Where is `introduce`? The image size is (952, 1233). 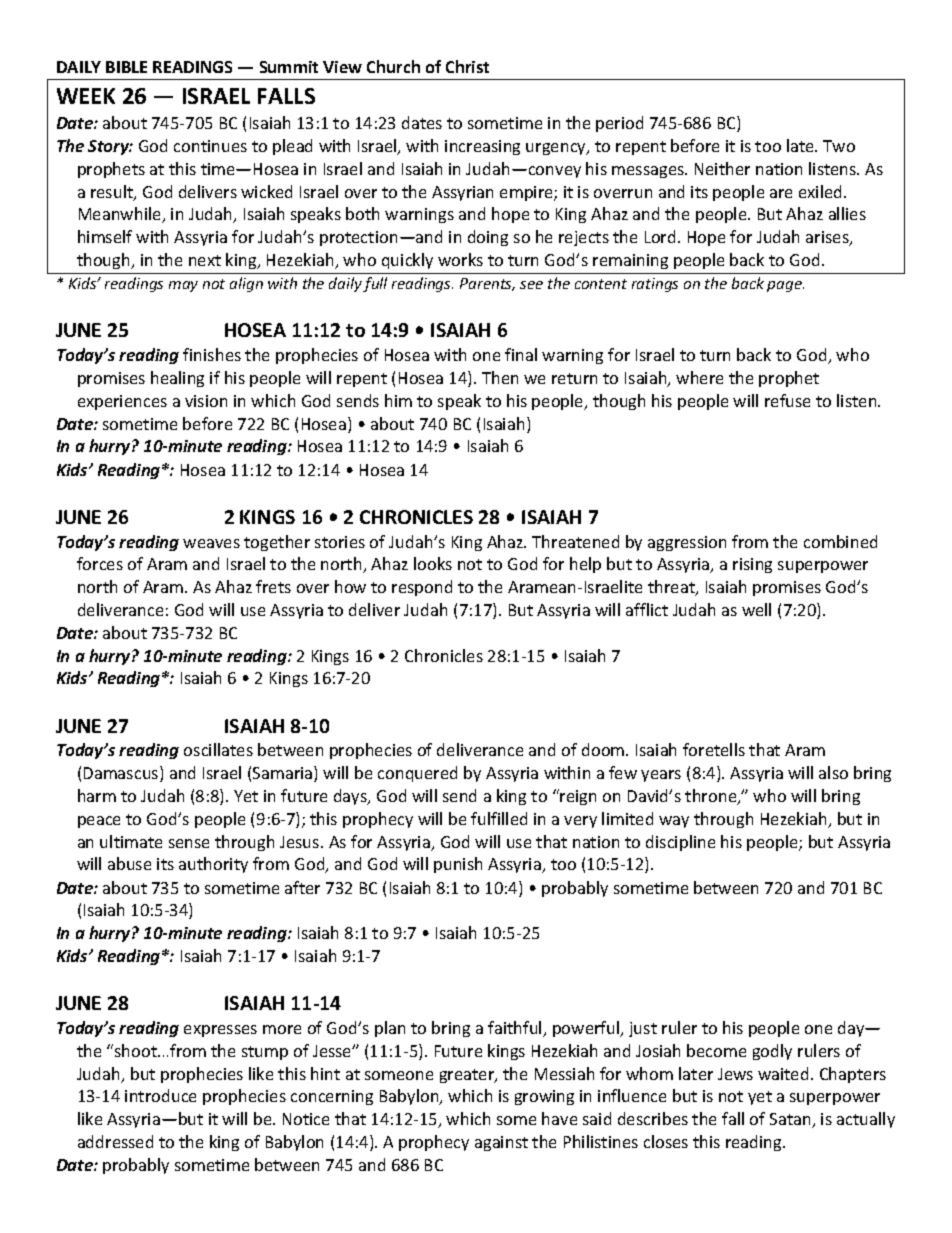 introduce is located at coordinates (160, 1095).
